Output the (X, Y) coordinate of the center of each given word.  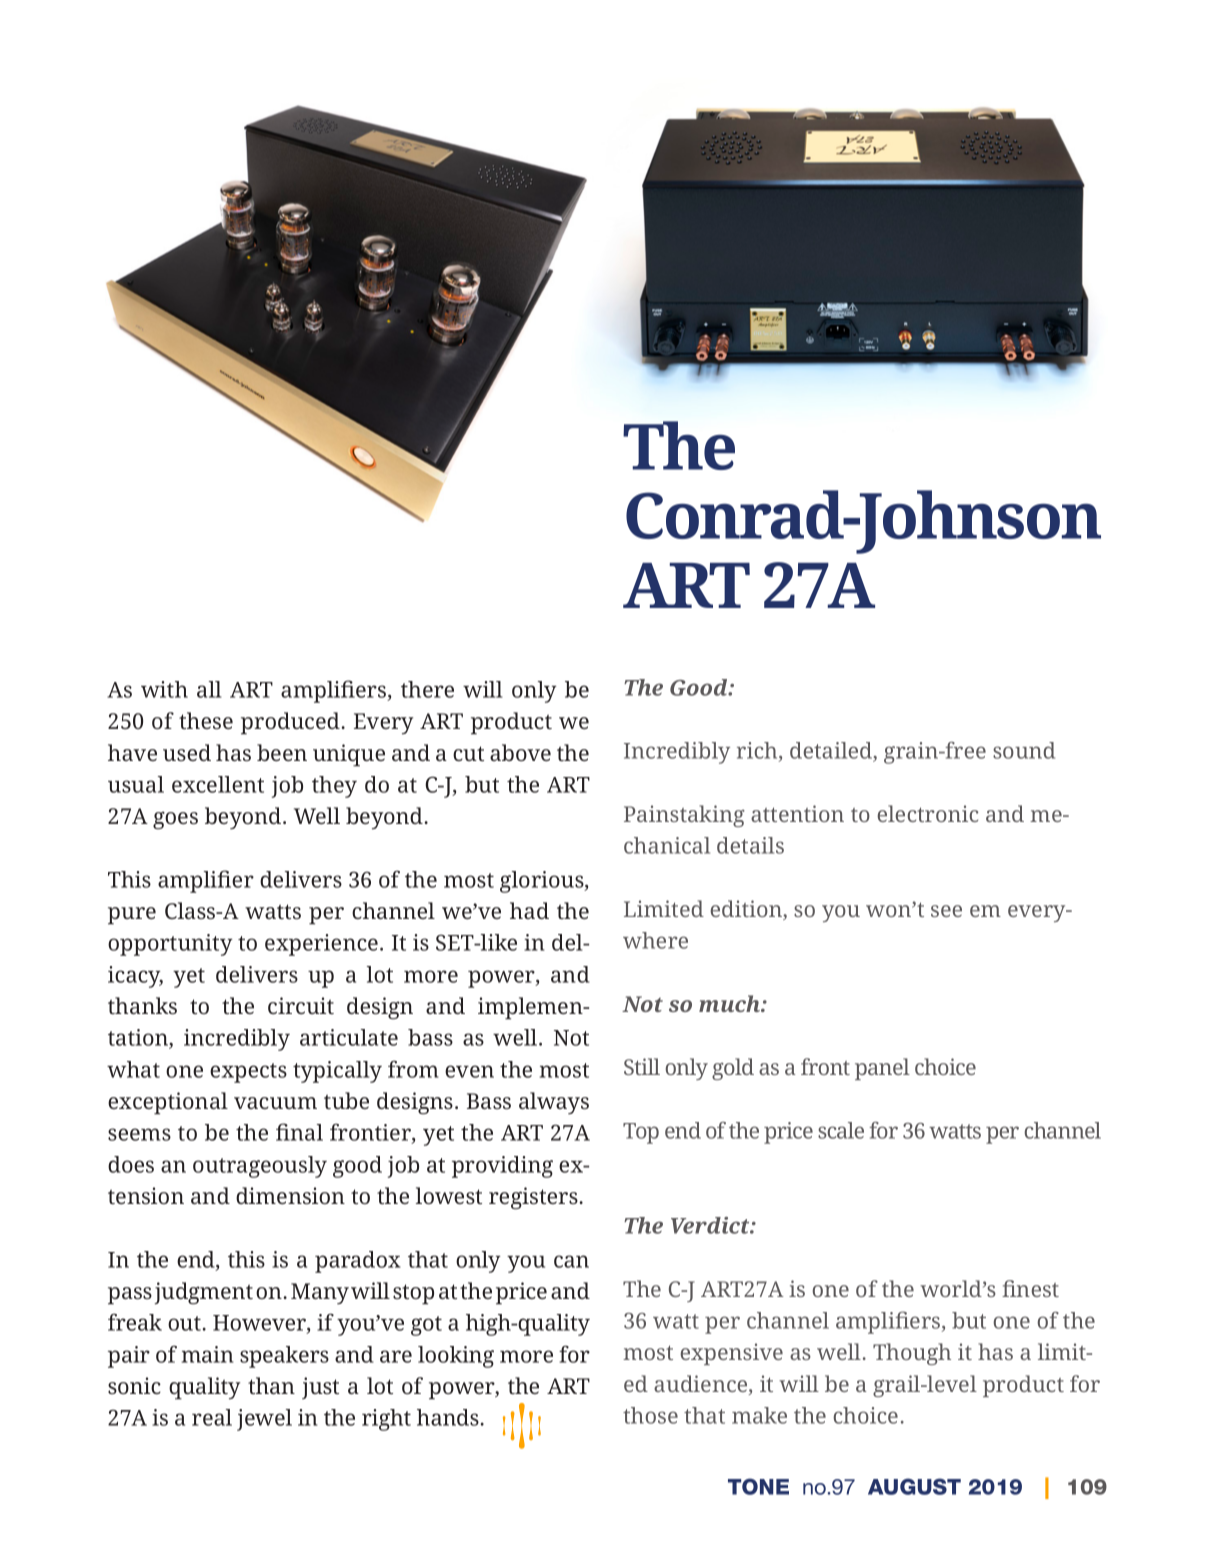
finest (1030, 1288)
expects (248, 1073)
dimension (290, 1195)
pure (132, 916)
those (650, 1415)
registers (534, 1198)
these (206, 720)
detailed (832, 752)
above (520, 752)
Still (642, 1066)
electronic (928, 813)
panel (882, 1069)
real (212, 1417)
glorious (543, 882)
